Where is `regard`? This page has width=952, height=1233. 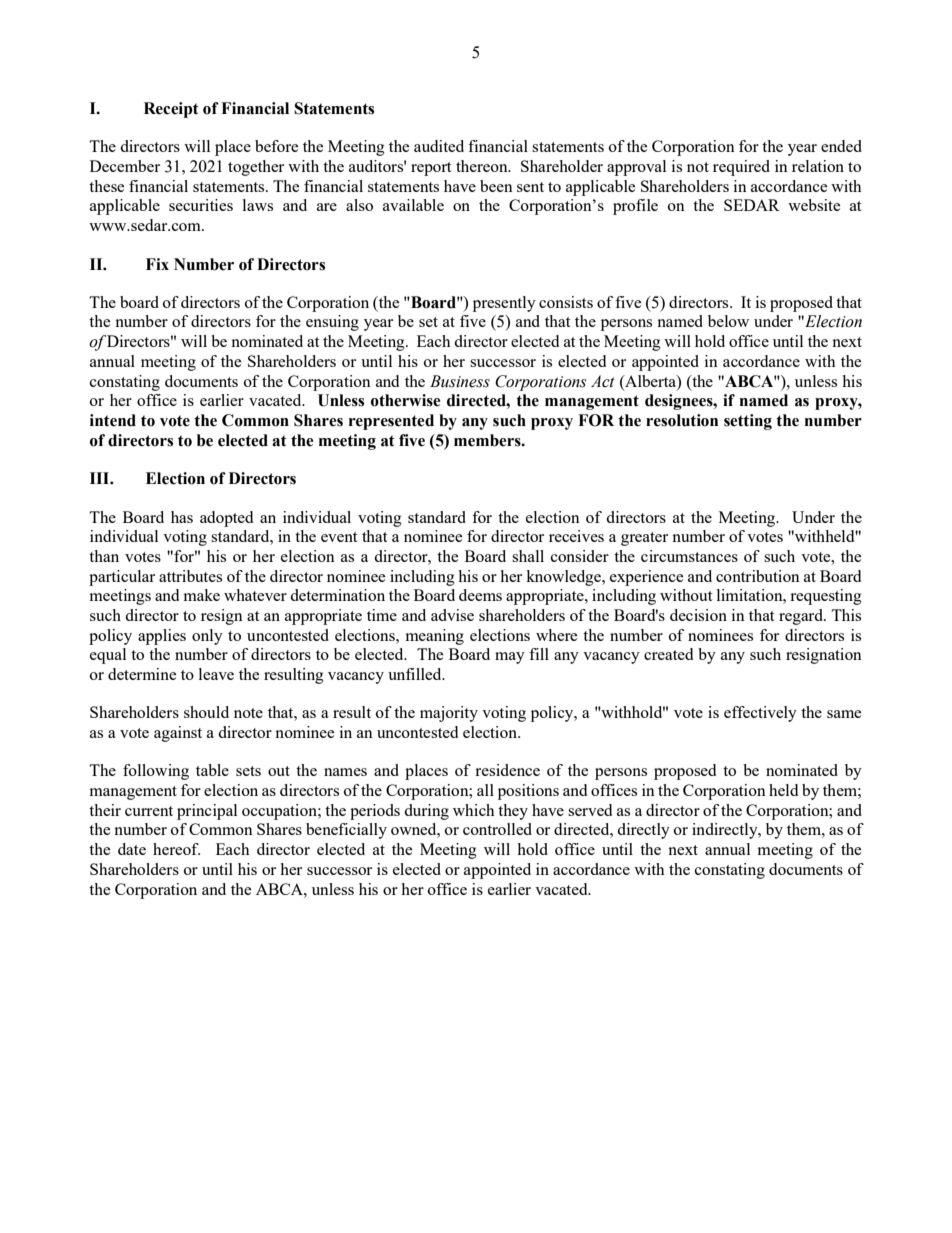
regard is located at coordinates (802, 617).
